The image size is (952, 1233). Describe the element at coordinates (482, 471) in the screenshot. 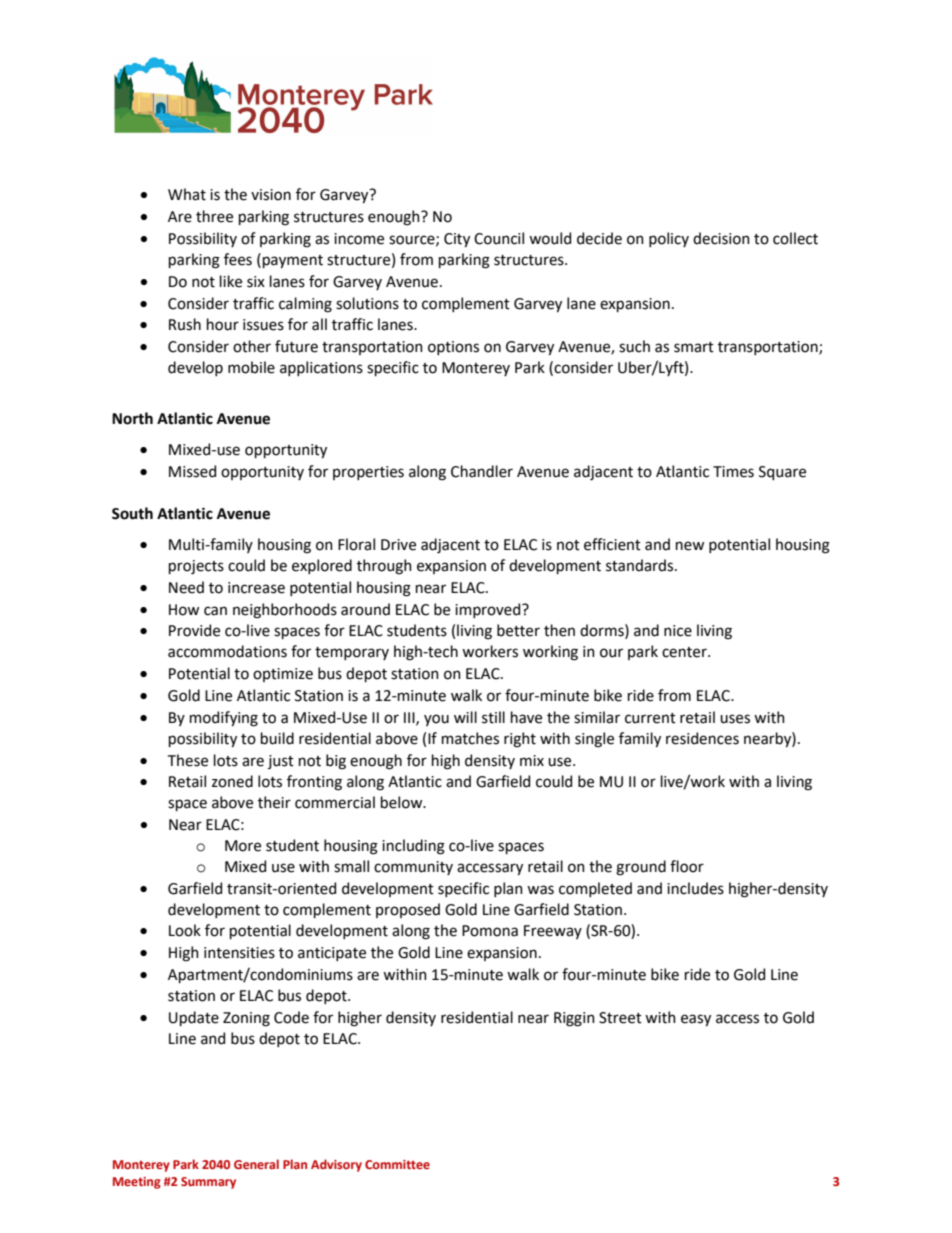

I see `Chandler` at that location.
